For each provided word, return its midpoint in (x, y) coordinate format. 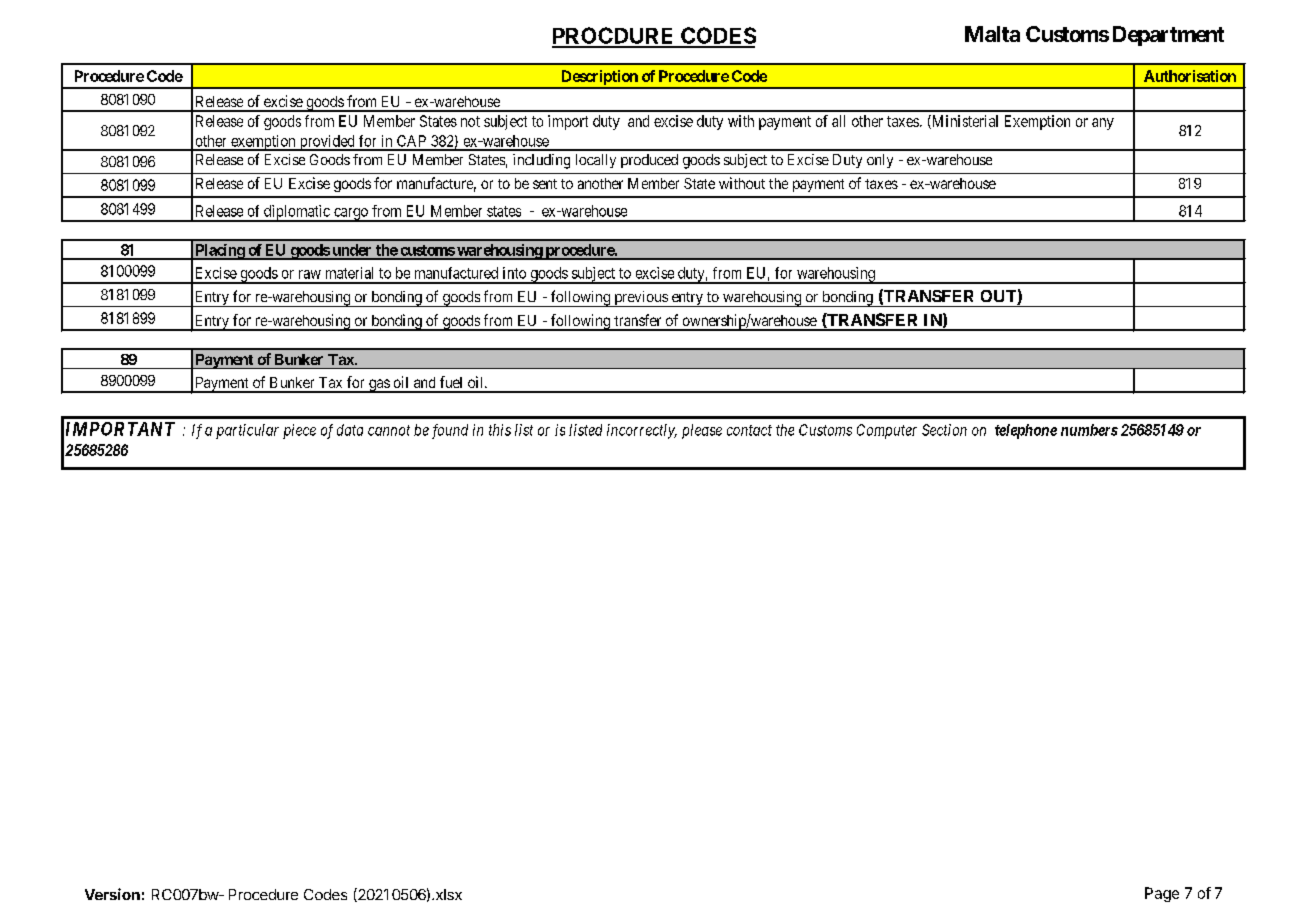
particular (247, 431)
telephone (1026, 431)
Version (112, 894)
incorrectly (642, 431)
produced (649, 161)
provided (327, 143)
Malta (992, 34)
